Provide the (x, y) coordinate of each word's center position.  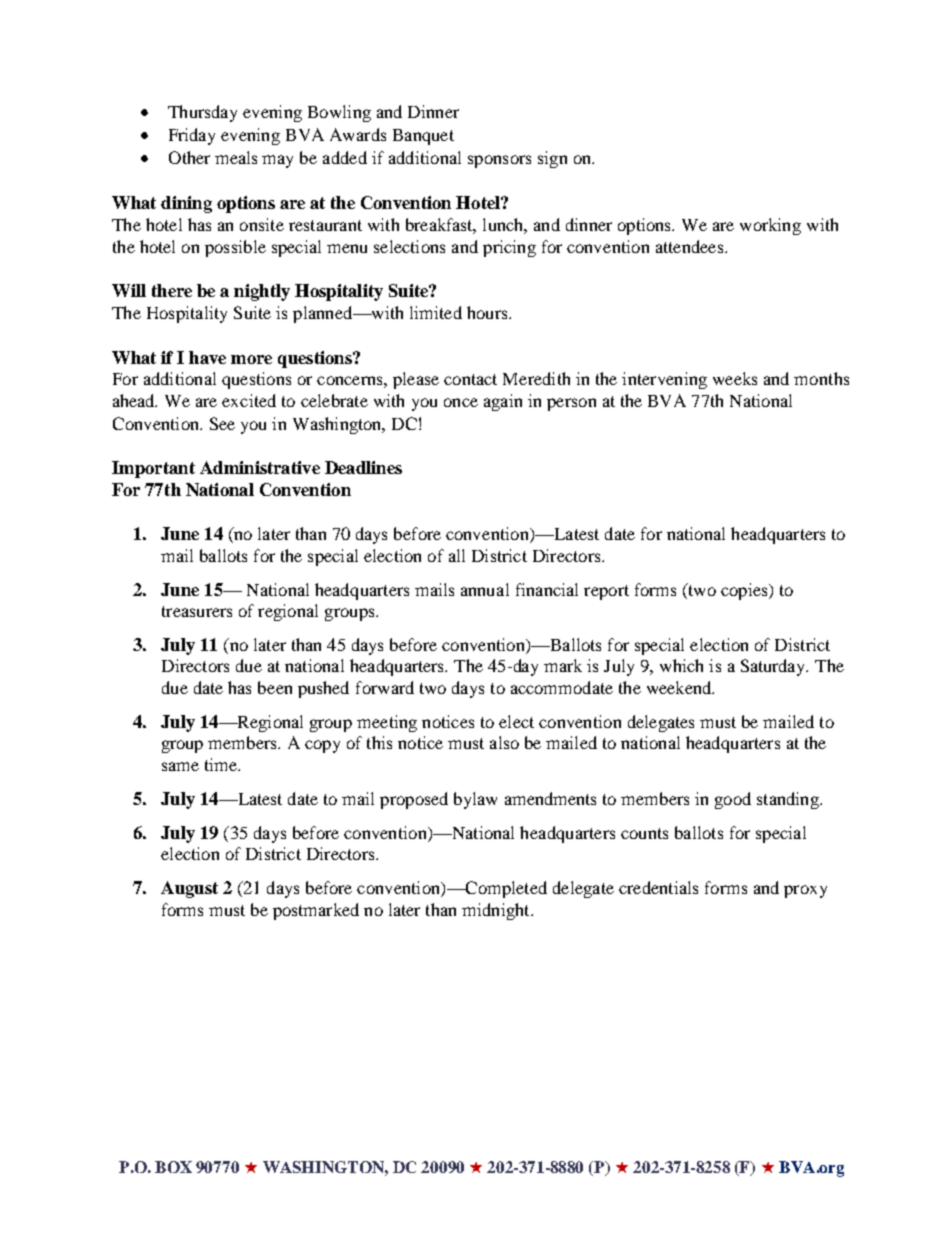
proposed (414, 800)
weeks (735, 378)
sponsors (499, 161)
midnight (497, 911)
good (733, 800)
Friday (192, 136)
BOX (173, 1167)
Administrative (260, 467)
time (222, 764)
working (770, 226)
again (503, 402)
